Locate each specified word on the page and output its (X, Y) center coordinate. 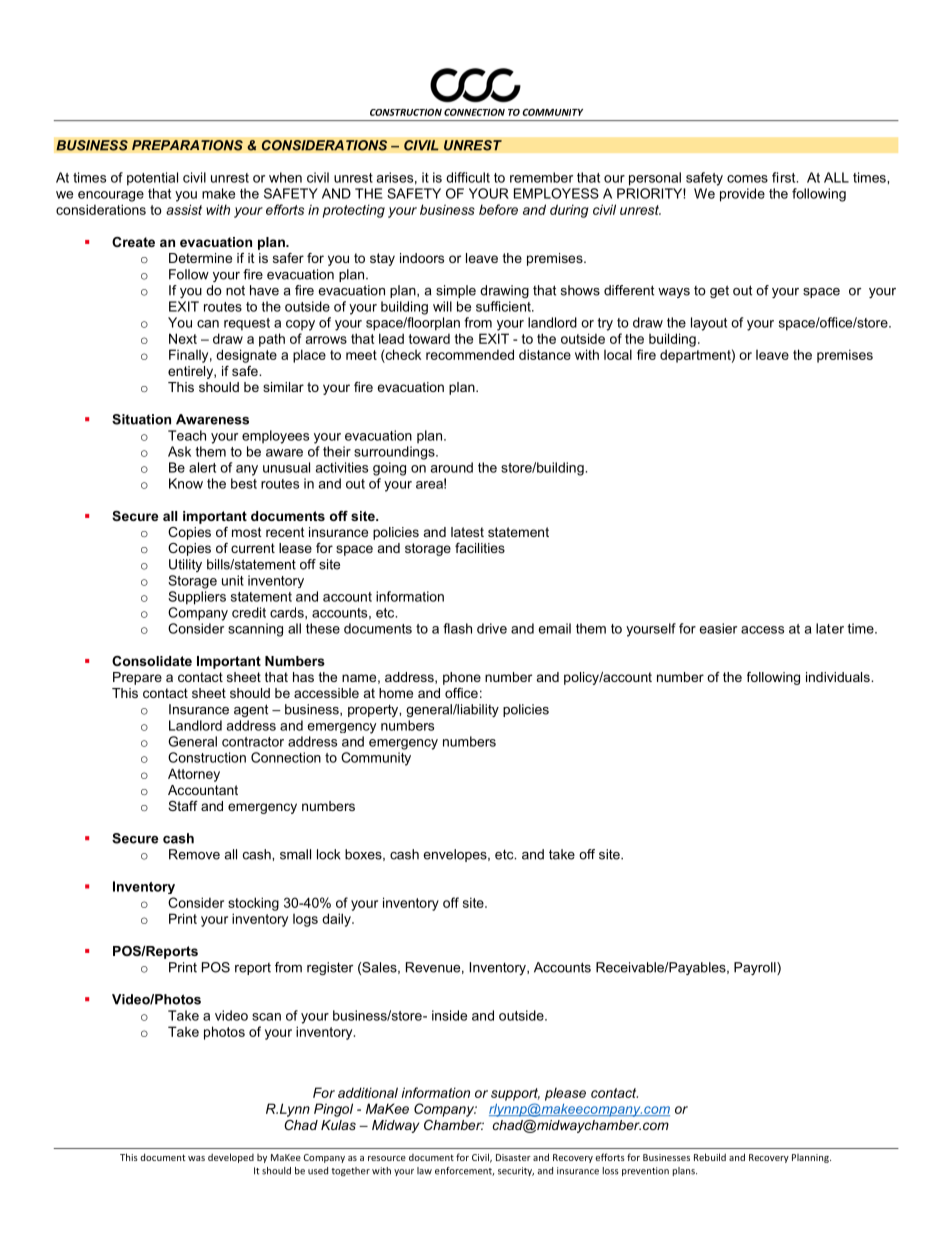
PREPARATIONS (187, 145)
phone (462, 678)
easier (718, 628)
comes (747, 179)
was (196, 1158)
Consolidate (152, 661)
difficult (468, 177)
